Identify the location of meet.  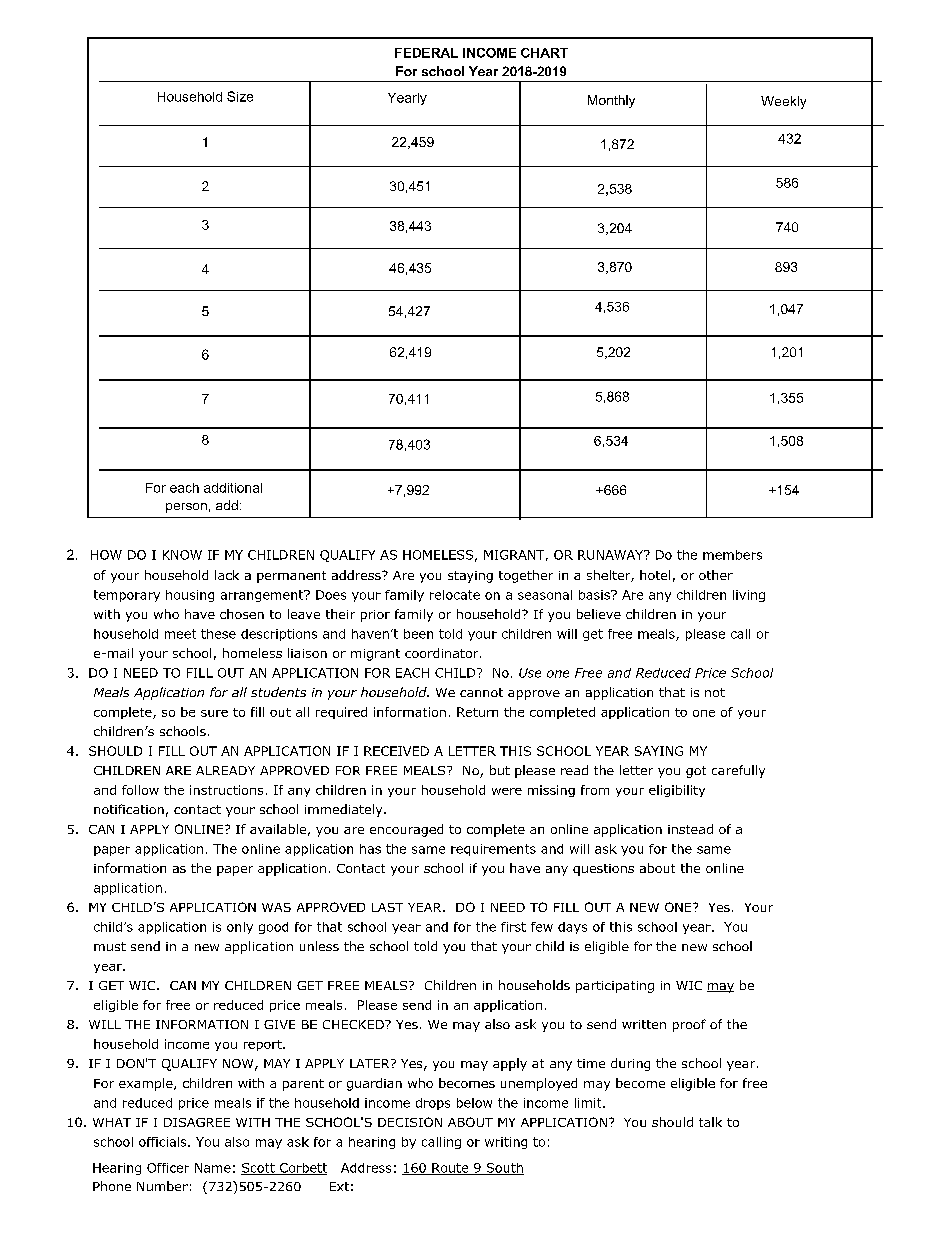
(180, 634).
